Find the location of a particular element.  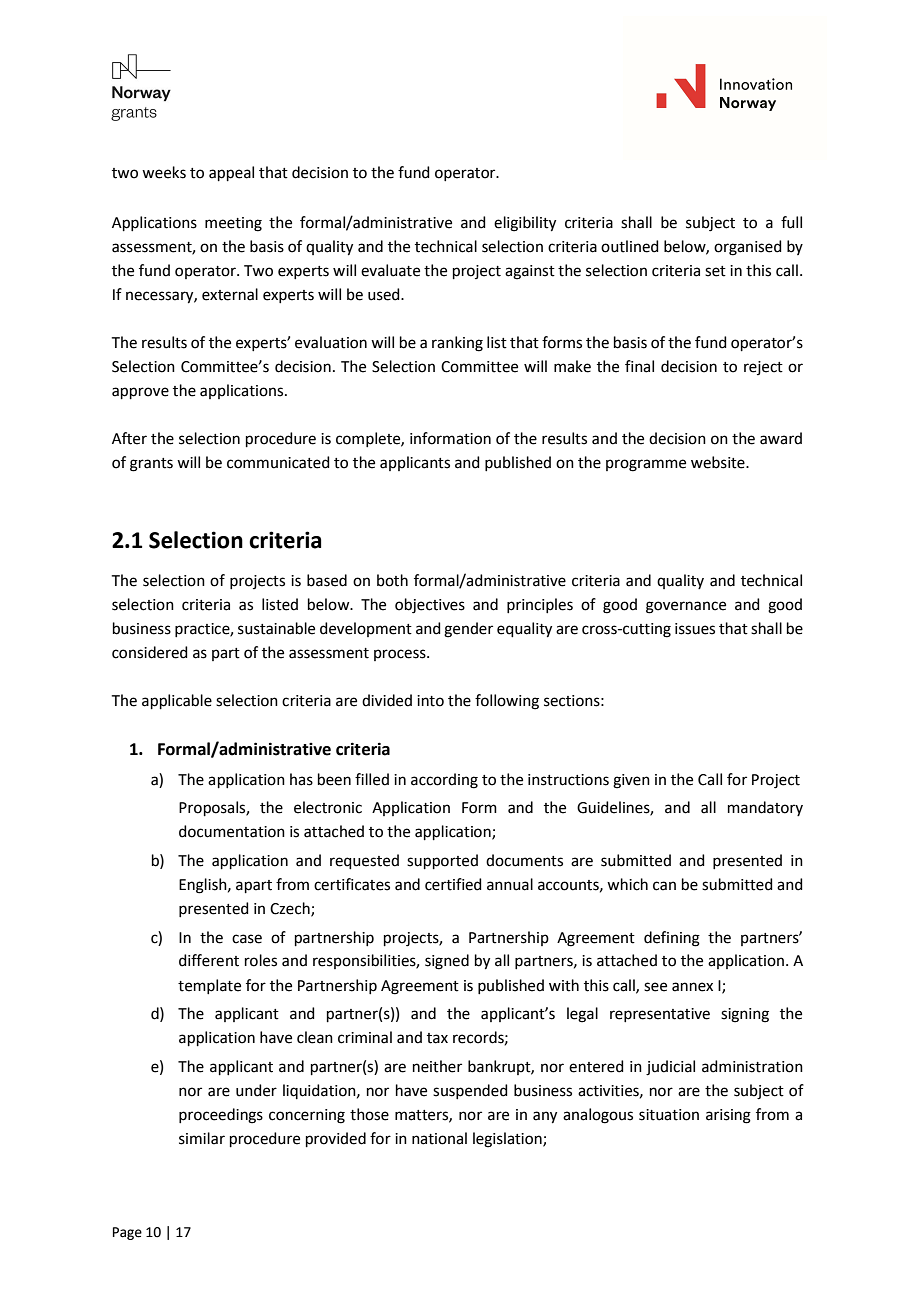

defining is located at coordinates (672, 939).
